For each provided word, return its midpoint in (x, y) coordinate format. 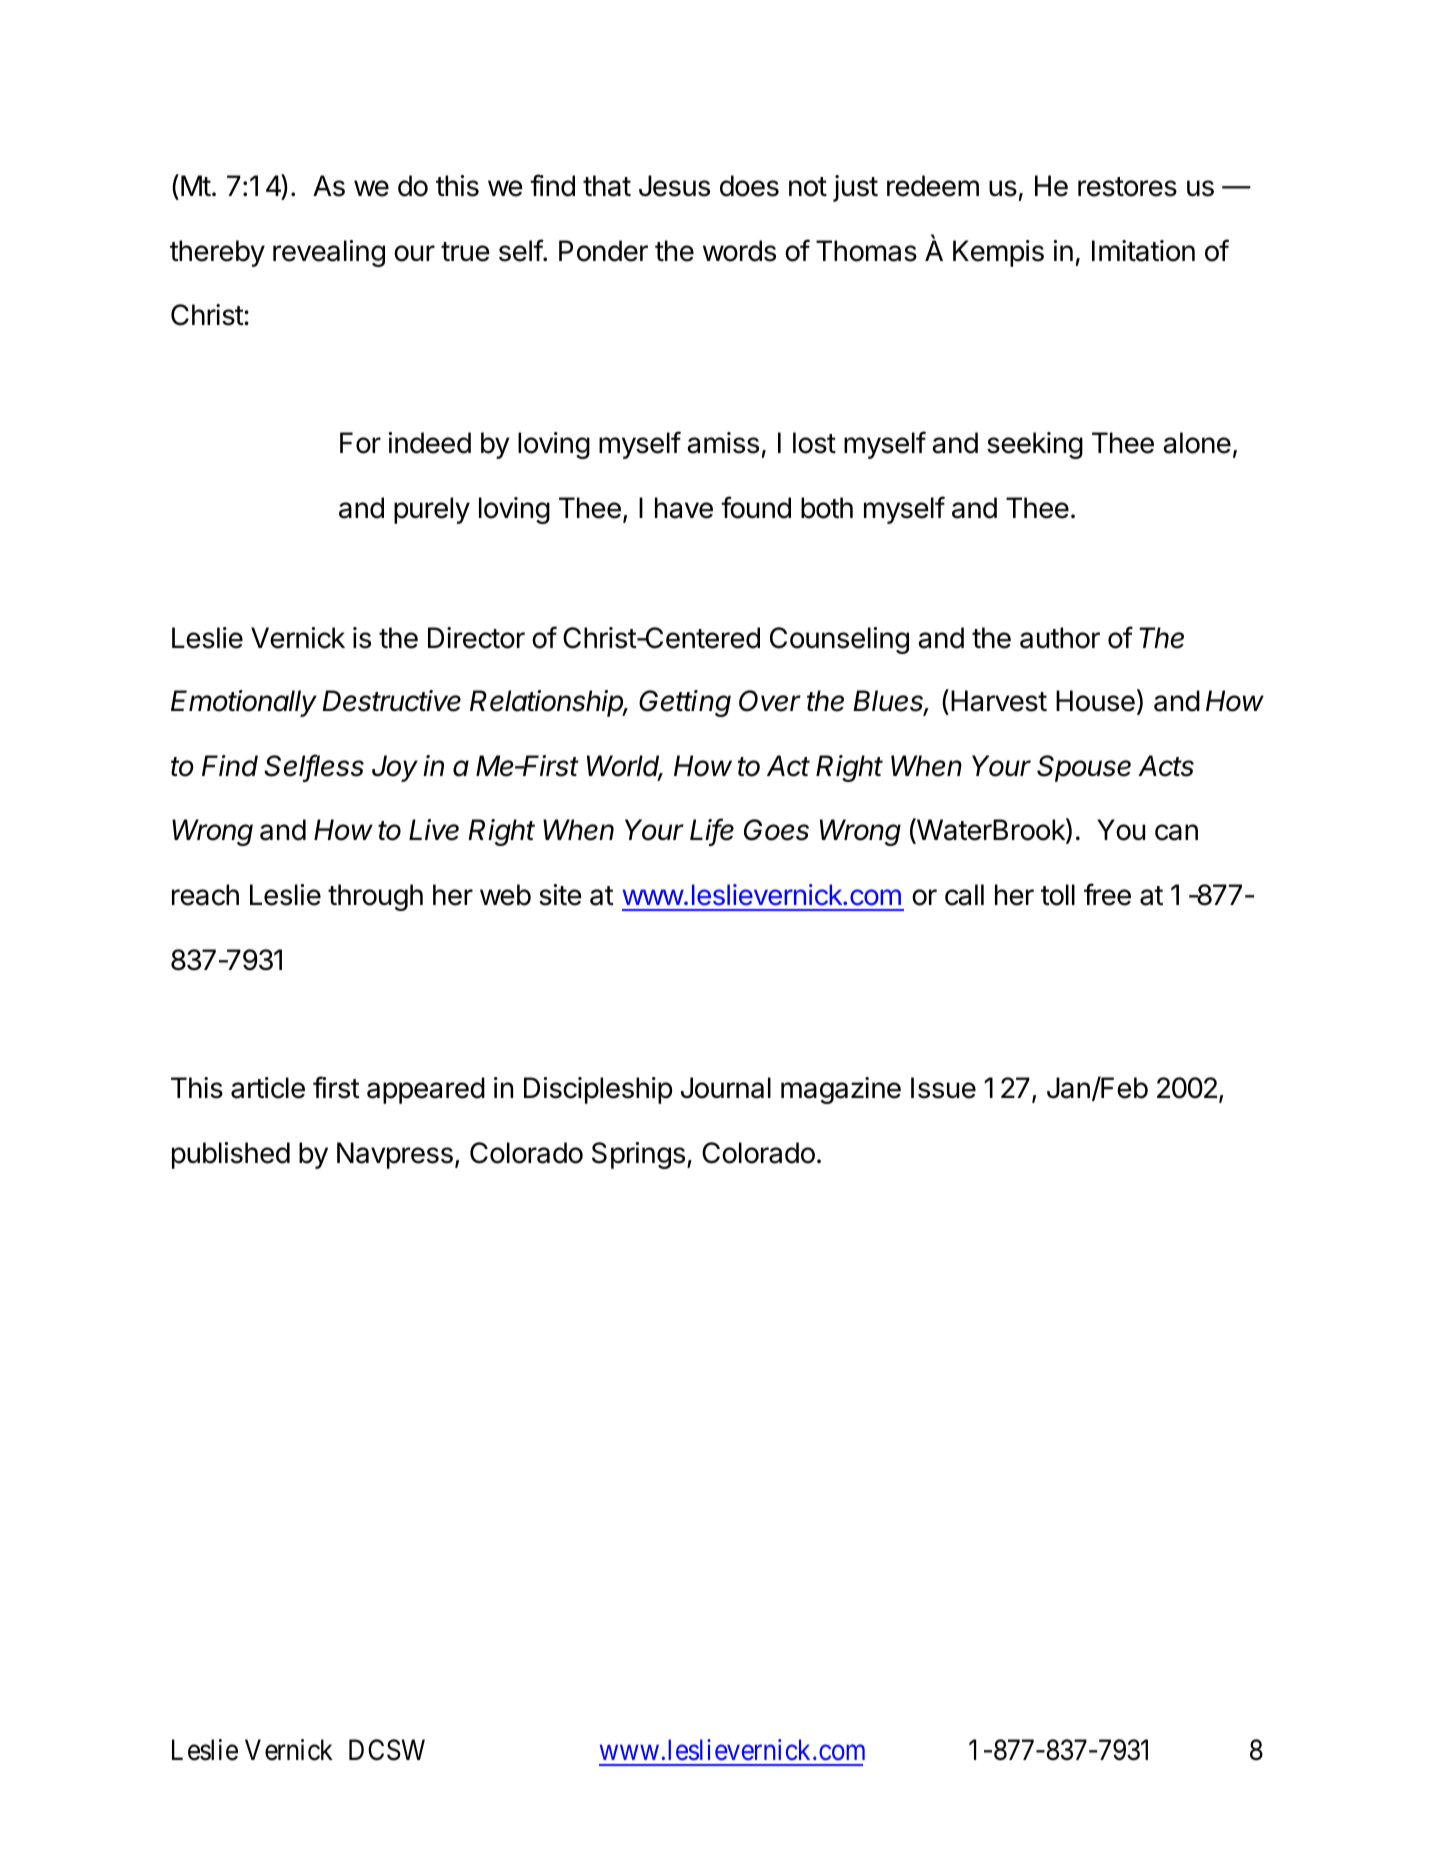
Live (434, 830)
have (684, 508)
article (268, 1088)
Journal (726, 1088)
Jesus (674, 186)
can (1176, 832)
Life (712, 831)
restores (1127, 187)
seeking (1035, 445)
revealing (329, 253)
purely (432, 510)
